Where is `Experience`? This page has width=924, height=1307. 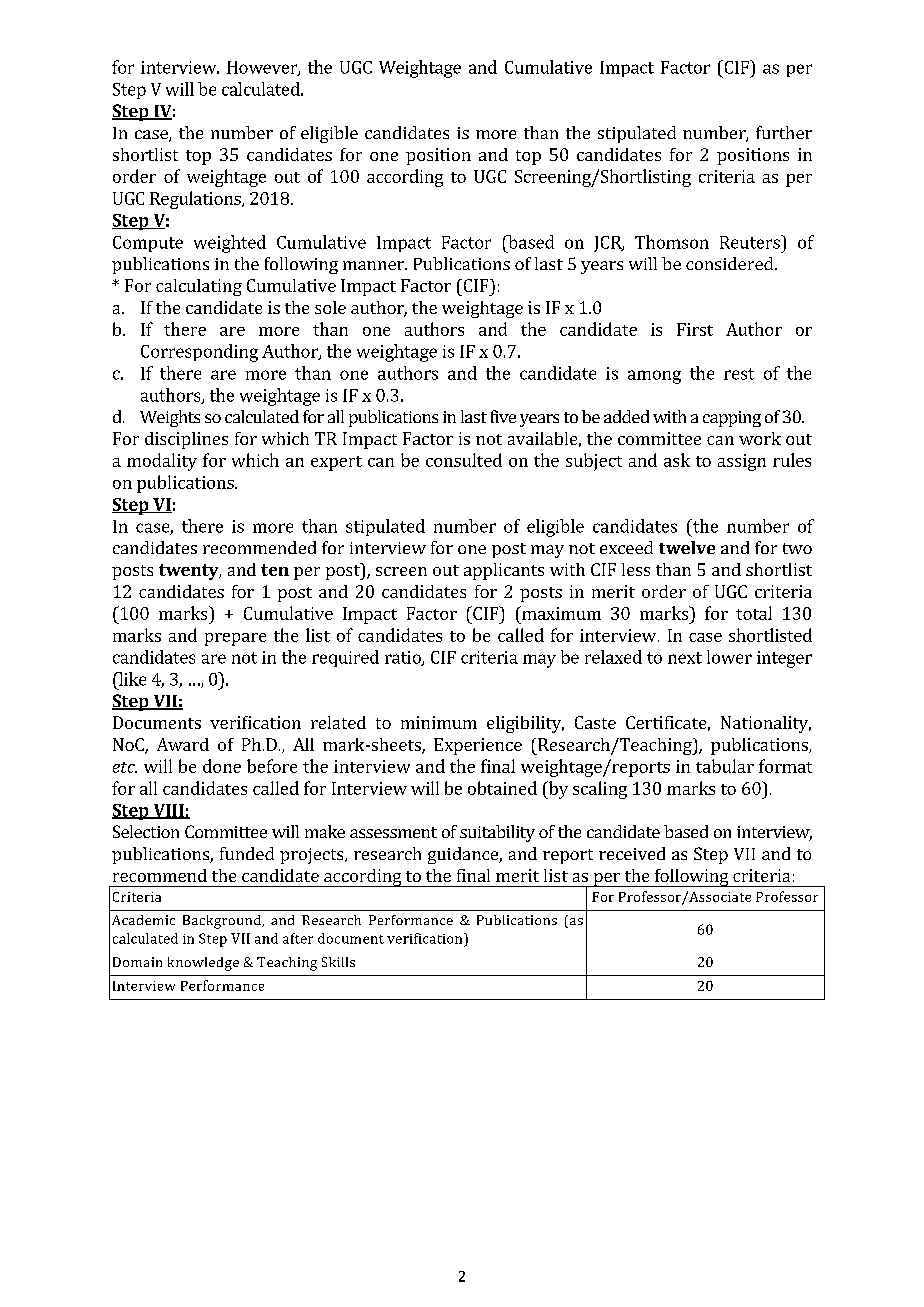
Experience is located at coordinates (478, 746).
